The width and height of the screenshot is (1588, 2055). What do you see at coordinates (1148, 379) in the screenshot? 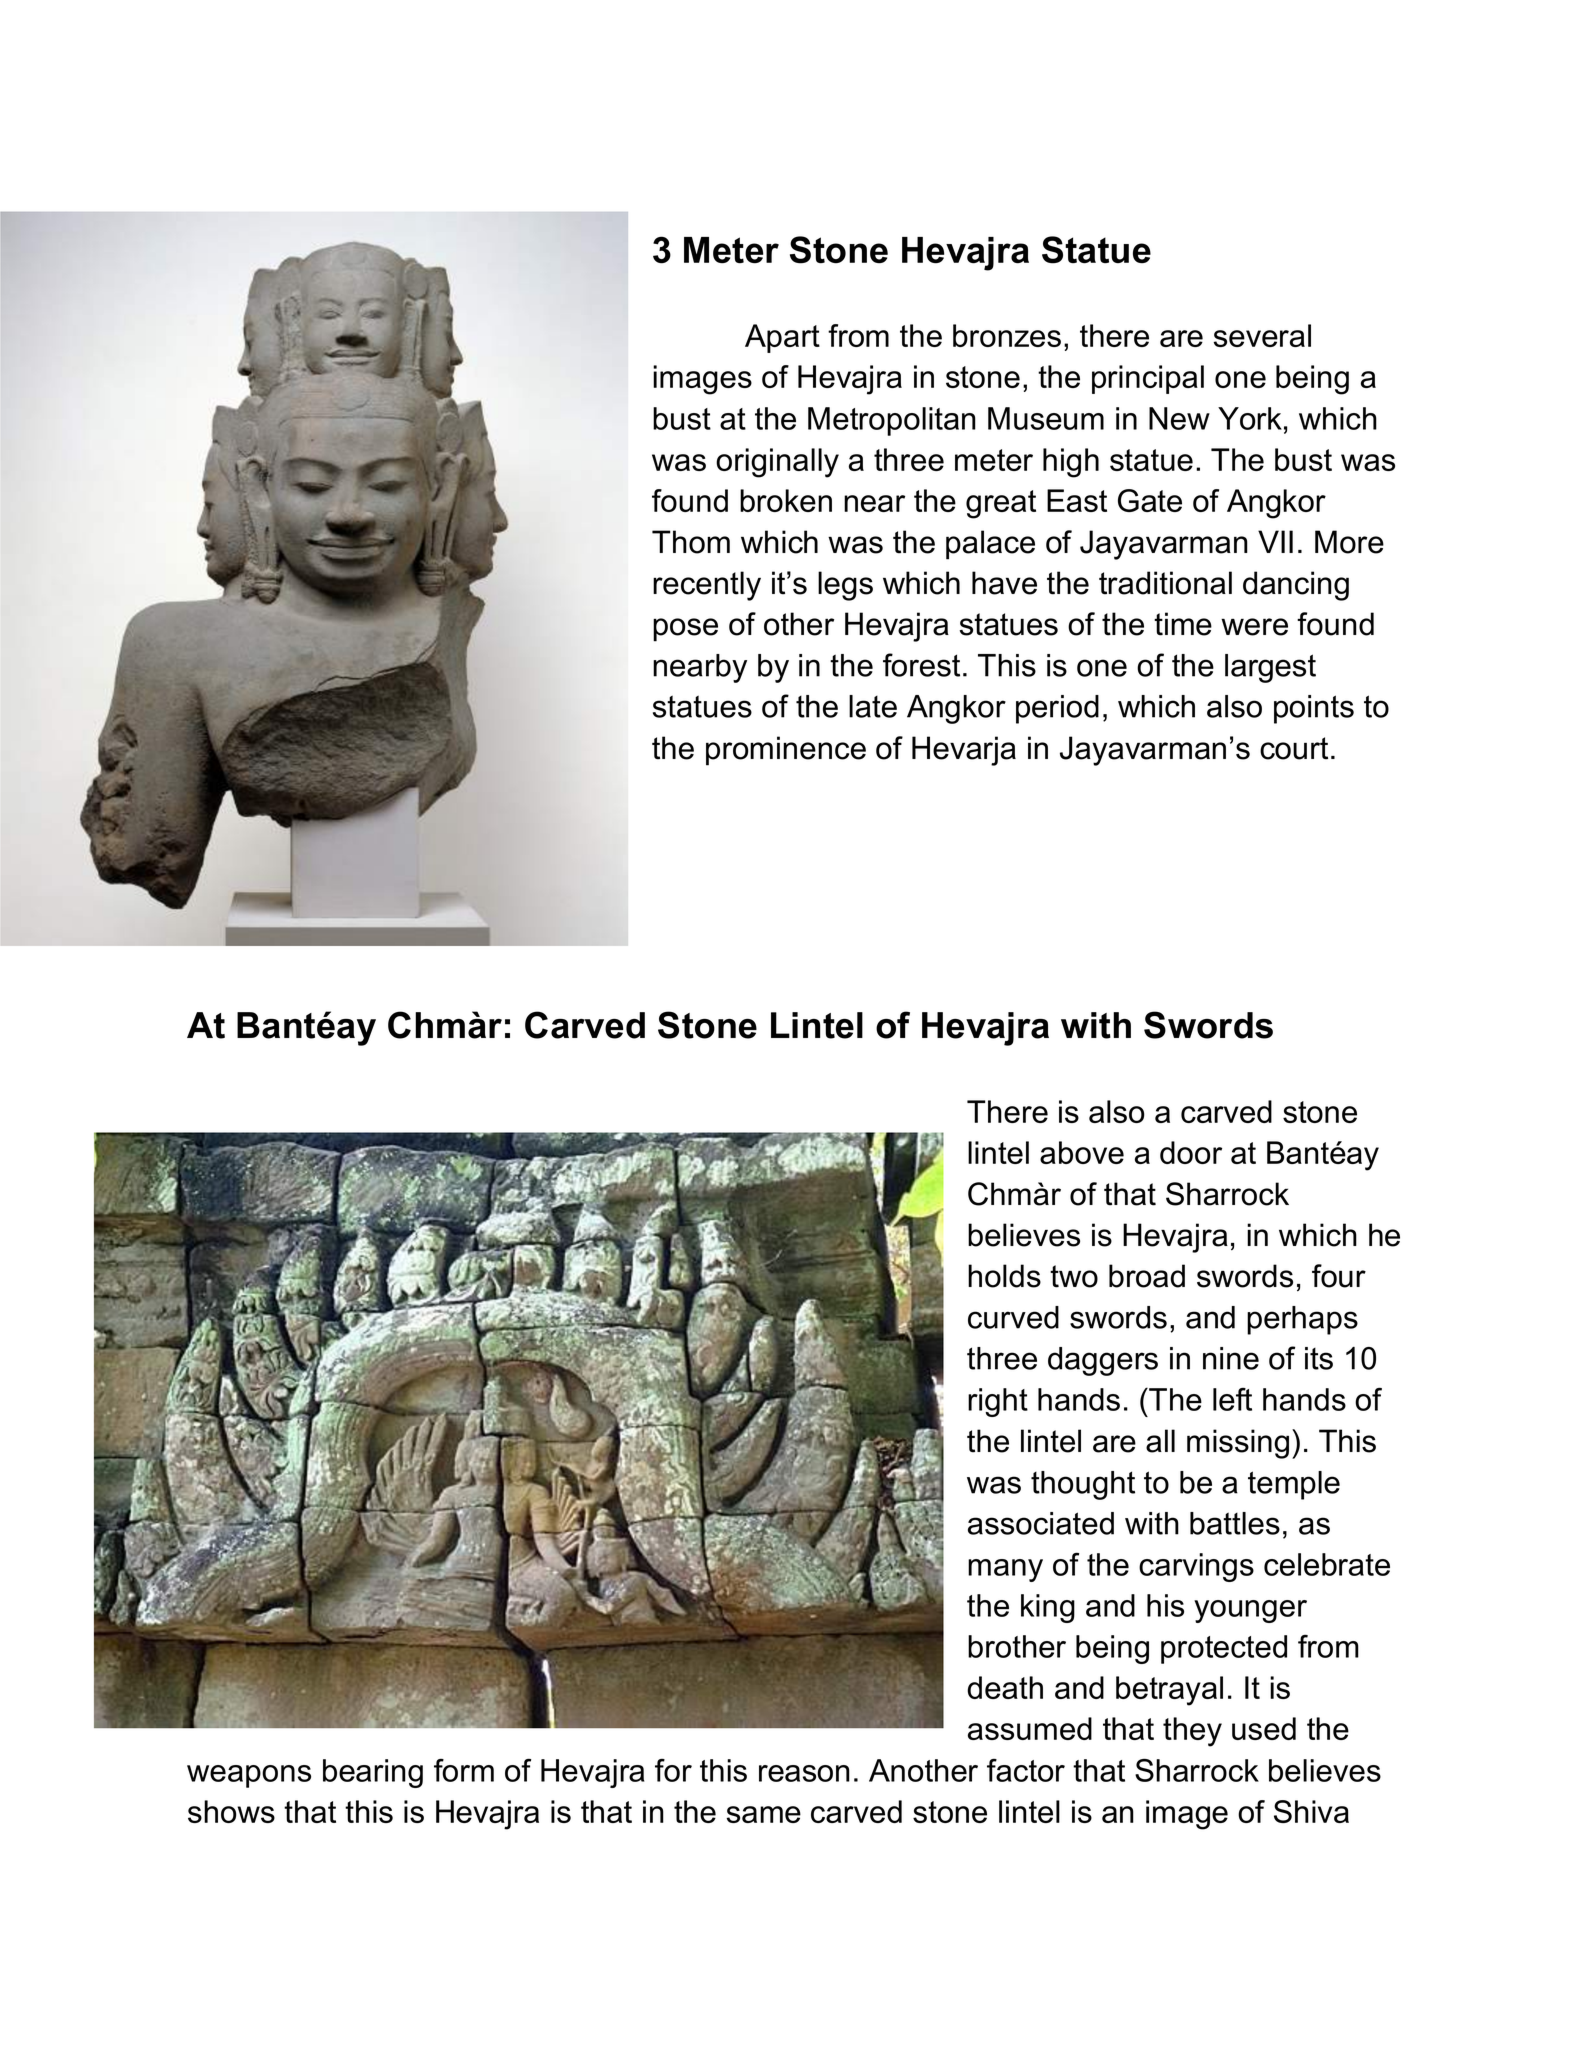
I see `principal` at bounding box center [1148, 379].
